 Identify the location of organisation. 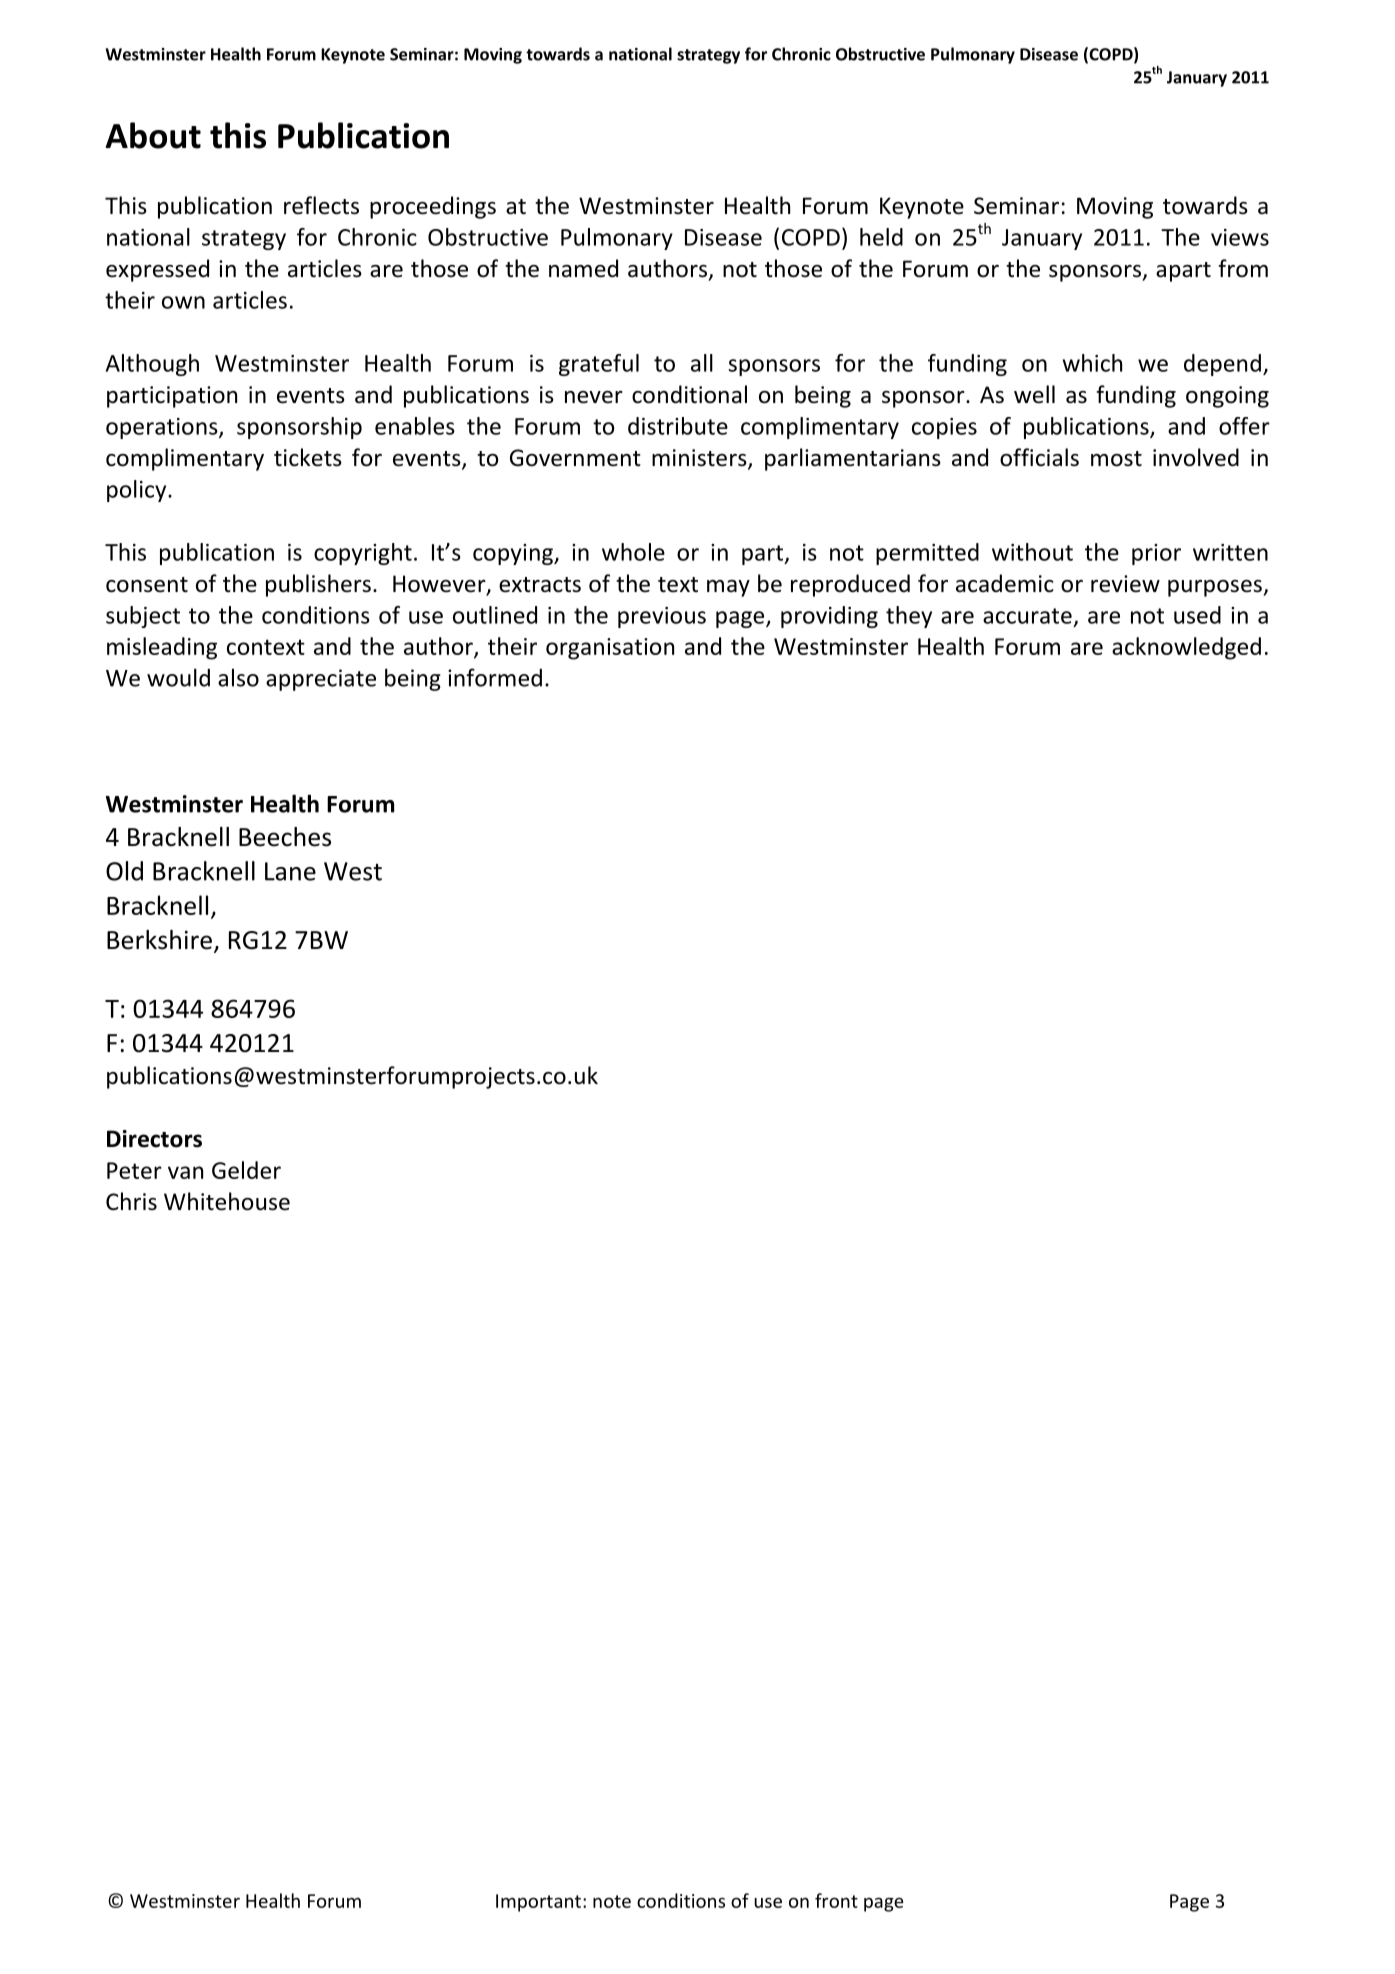
(610, 649).
